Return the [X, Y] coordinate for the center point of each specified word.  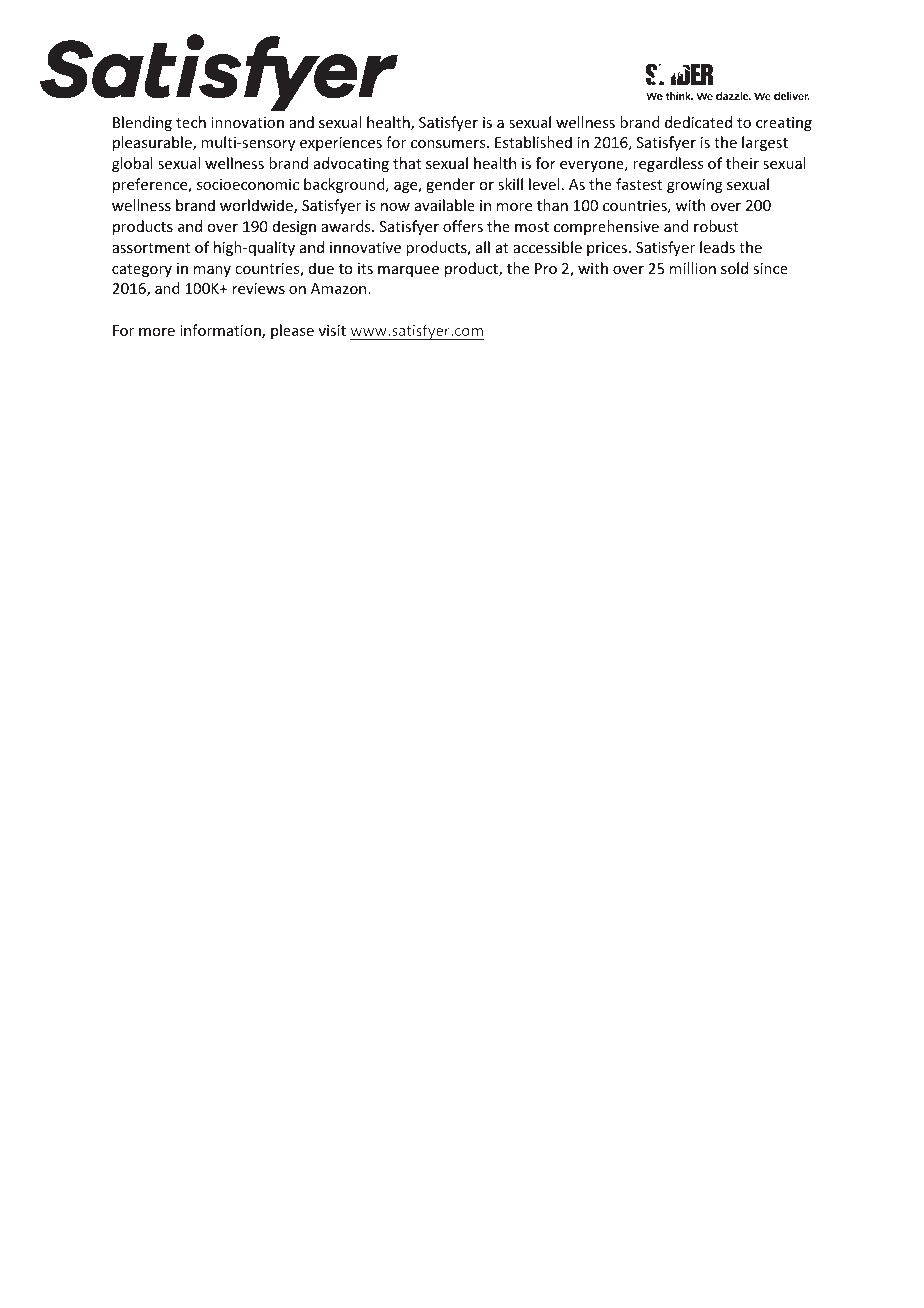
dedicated [698, 122]
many [212, 271]
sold [734, 268]
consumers [449, 144]
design [294, 227]
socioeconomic [248, 184]
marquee [408, 271]
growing [695, 186]
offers [463, 226]
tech [191, 122]
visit [332, 330]
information [221, 331]
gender [450, 185]
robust [716, 226]
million [693, 268]
